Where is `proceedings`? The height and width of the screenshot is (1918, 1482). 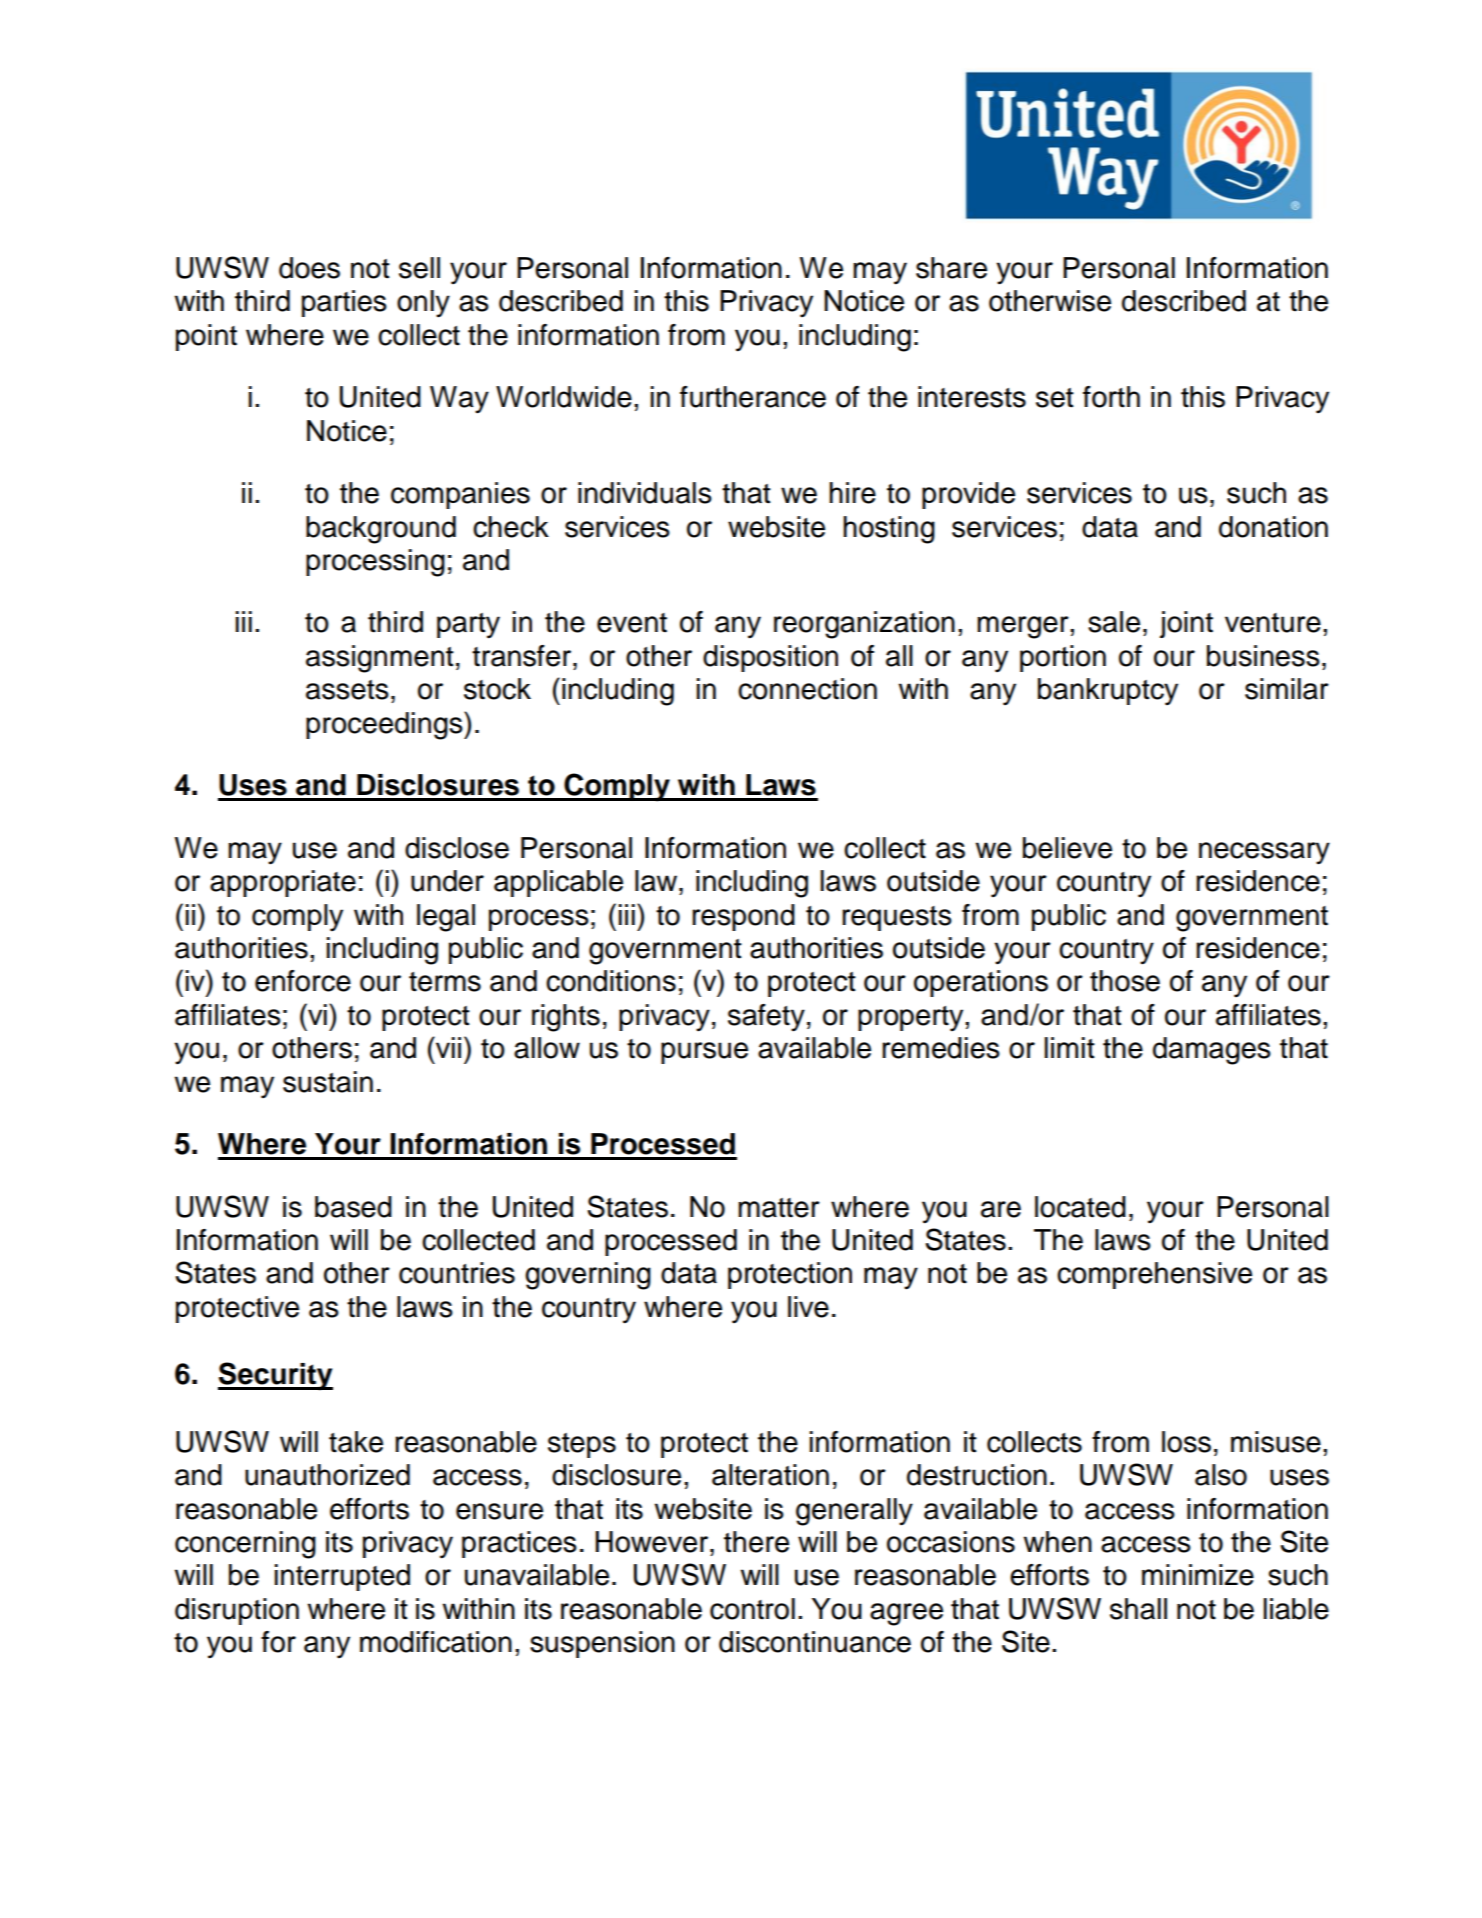 proceedings is located at coordinates (385, 725).
